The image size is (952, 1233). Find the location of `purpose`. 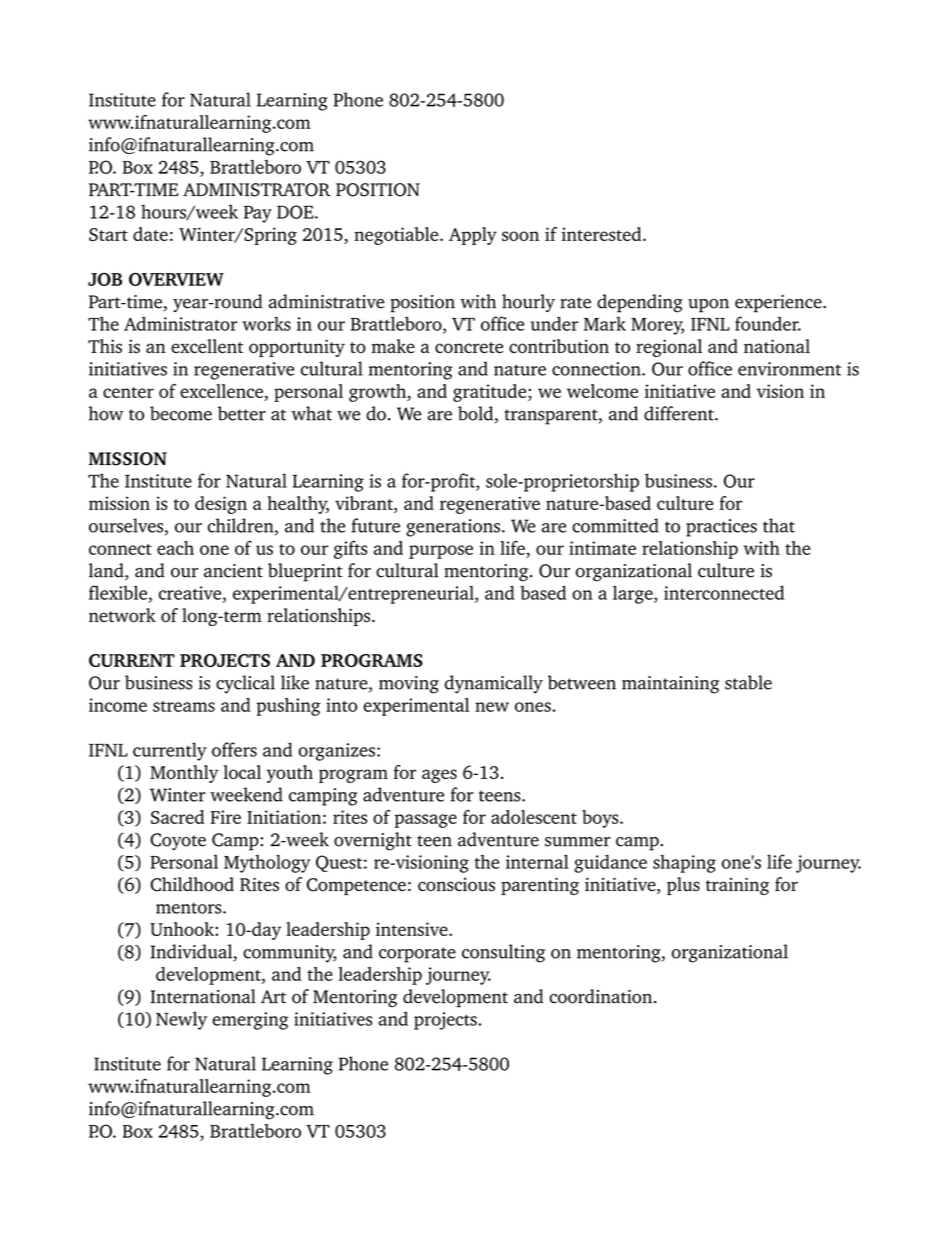

purpose is located at coordinates (441, 552).
